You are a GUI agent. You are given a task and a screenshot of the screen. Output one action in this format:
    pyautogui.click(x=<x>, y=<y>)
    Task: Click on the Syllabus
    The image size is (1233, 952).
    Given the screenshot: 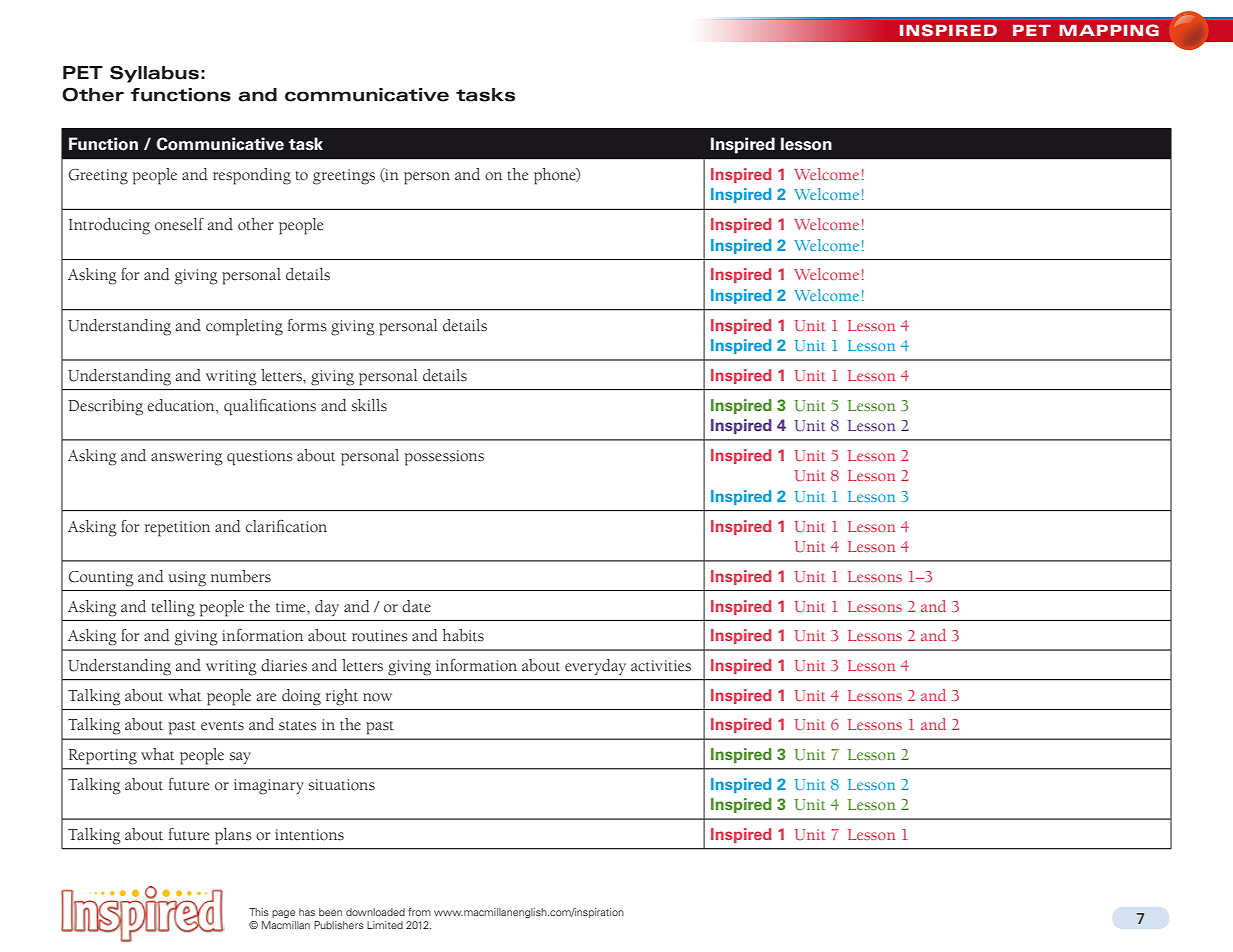 What is the action you would take?
    pyautogui.click(x=154, y=74)
